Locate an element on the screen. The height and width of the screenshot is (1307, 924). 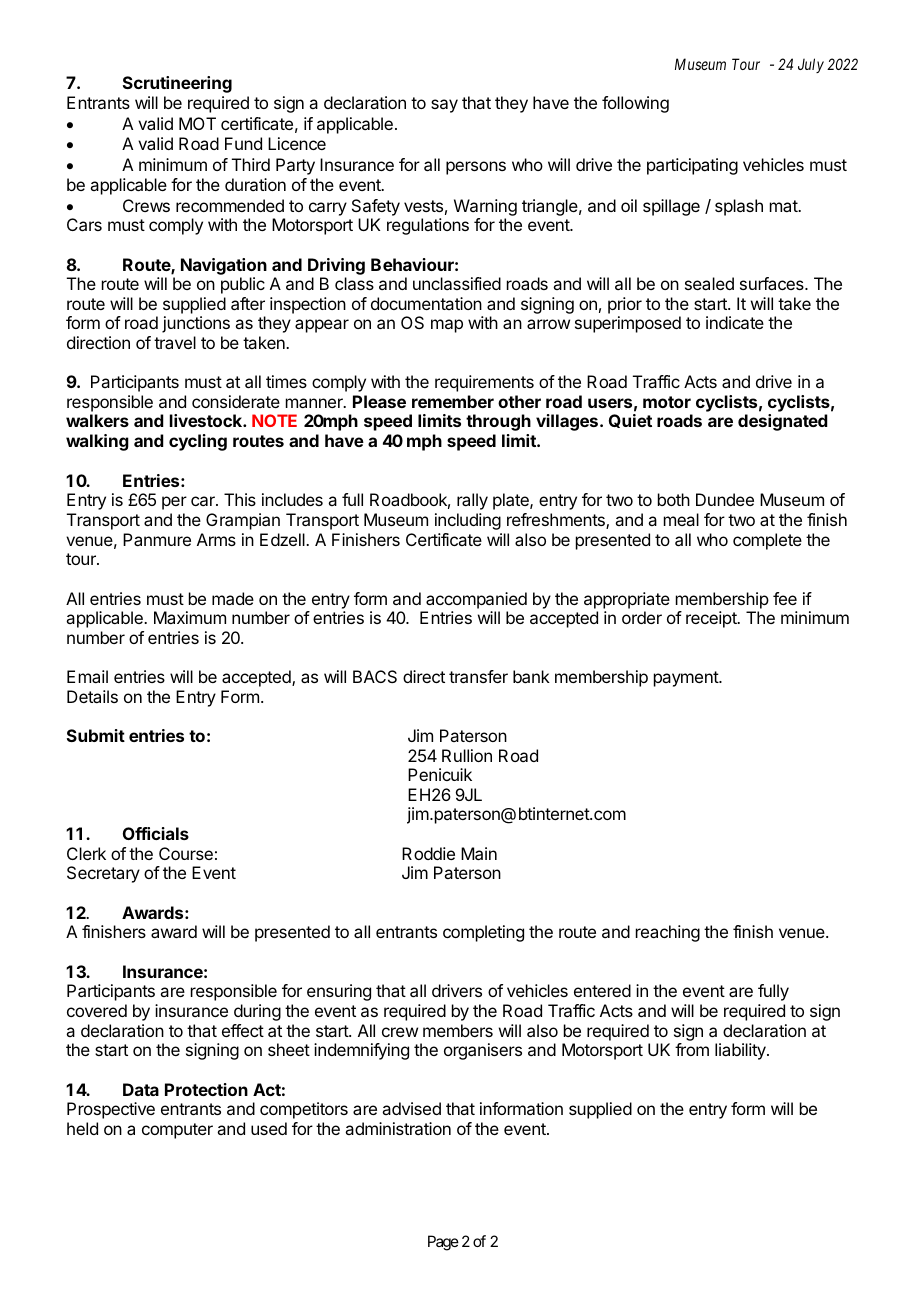
including is located at coordinates (468, 521).
